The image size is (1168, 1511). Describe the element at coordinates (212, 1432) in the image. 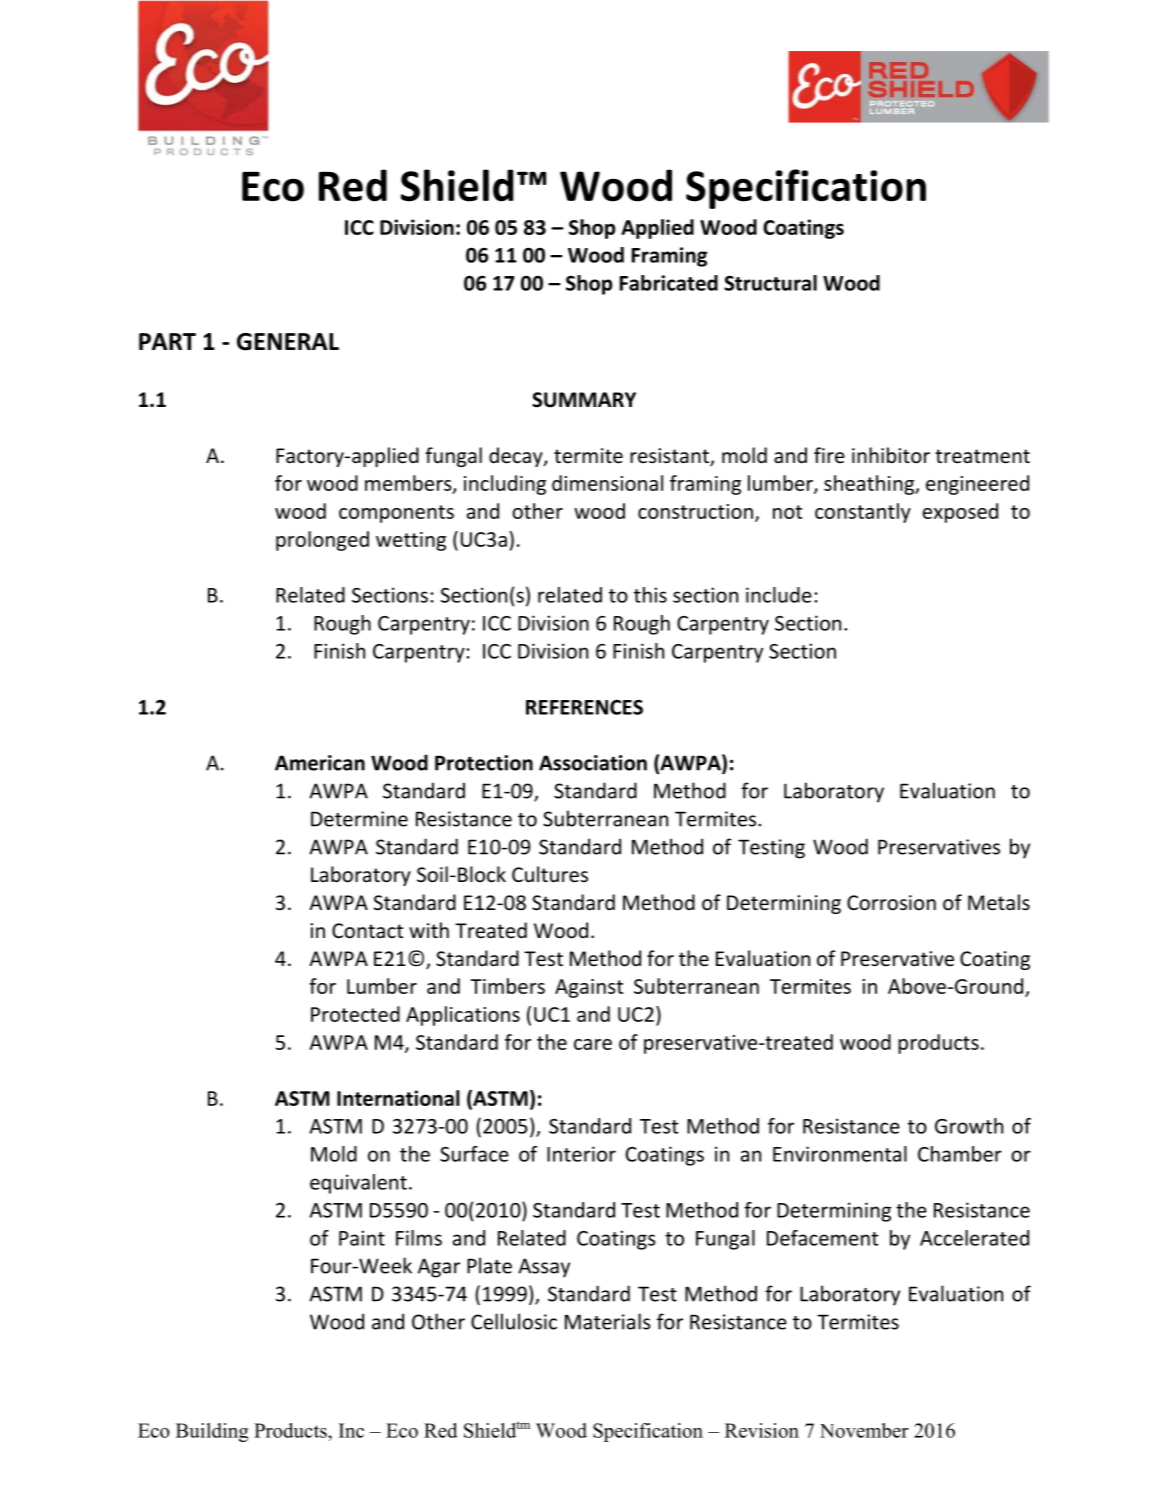

I see `Building` at that location.
